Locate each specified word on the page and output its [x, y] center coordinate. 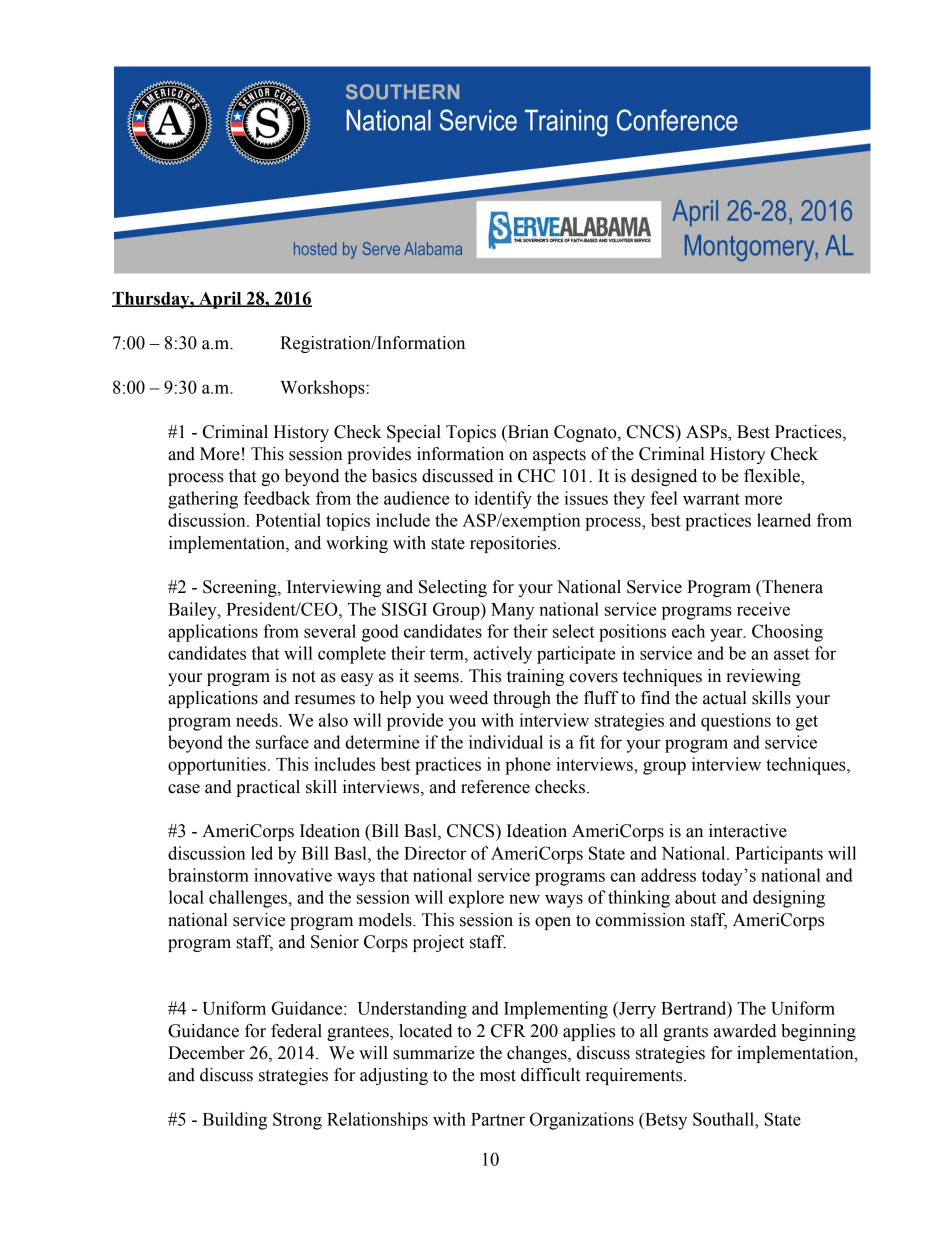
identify [503, 500]
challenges [249, 899]
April [220, 300]
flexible [773, 477]
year [727, 635]
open [553, 923]
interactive [748, 831]
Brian [527, 432]
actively [503, 655]
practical [268, 788]
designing [789, 899]
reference [495, 787]
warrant [711, 499]
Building [235, 1121]
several [330, 631]
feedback [277, 498]
